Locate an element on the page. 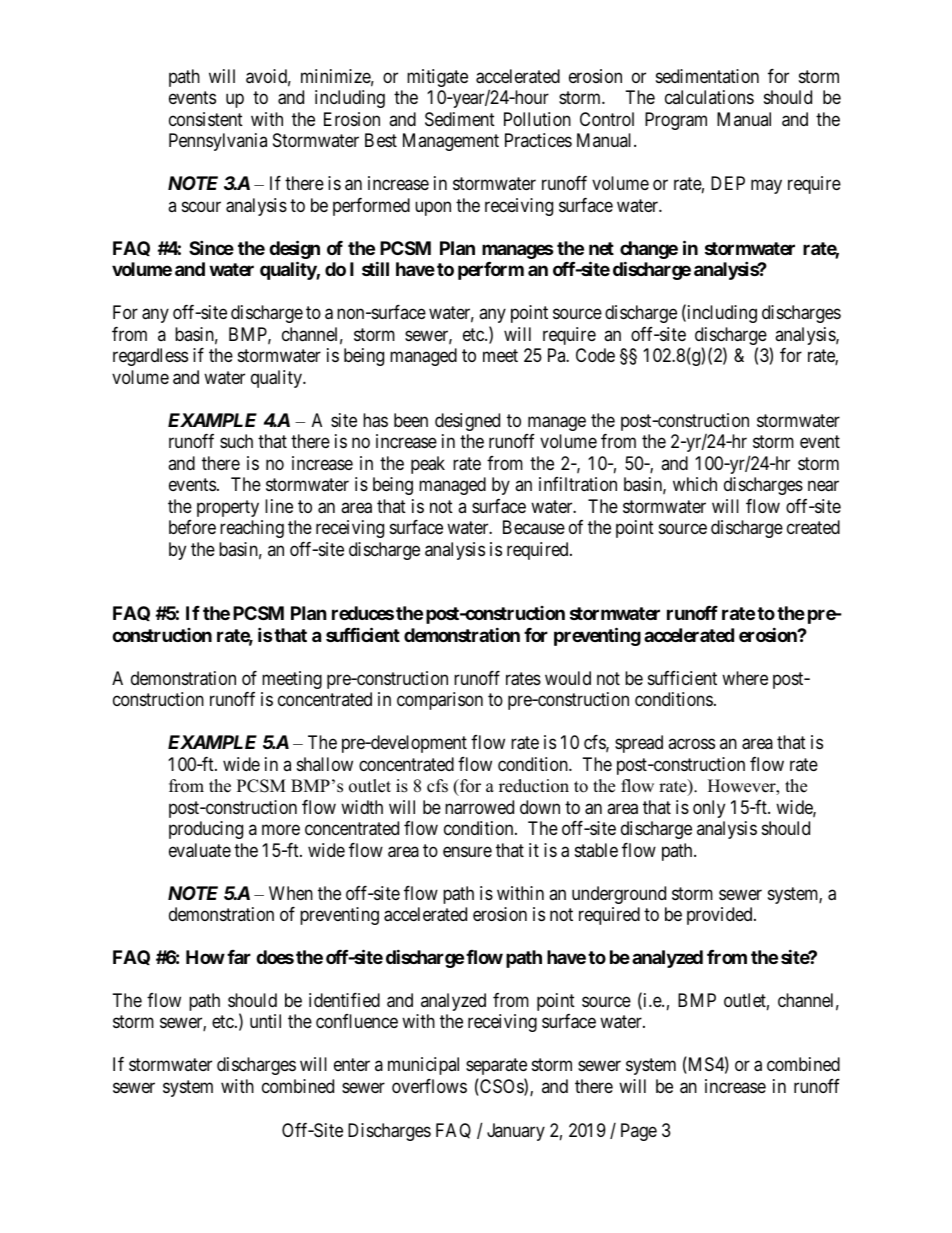 The image size is (952, 1233). producing is located at coordinates (206, 830).
